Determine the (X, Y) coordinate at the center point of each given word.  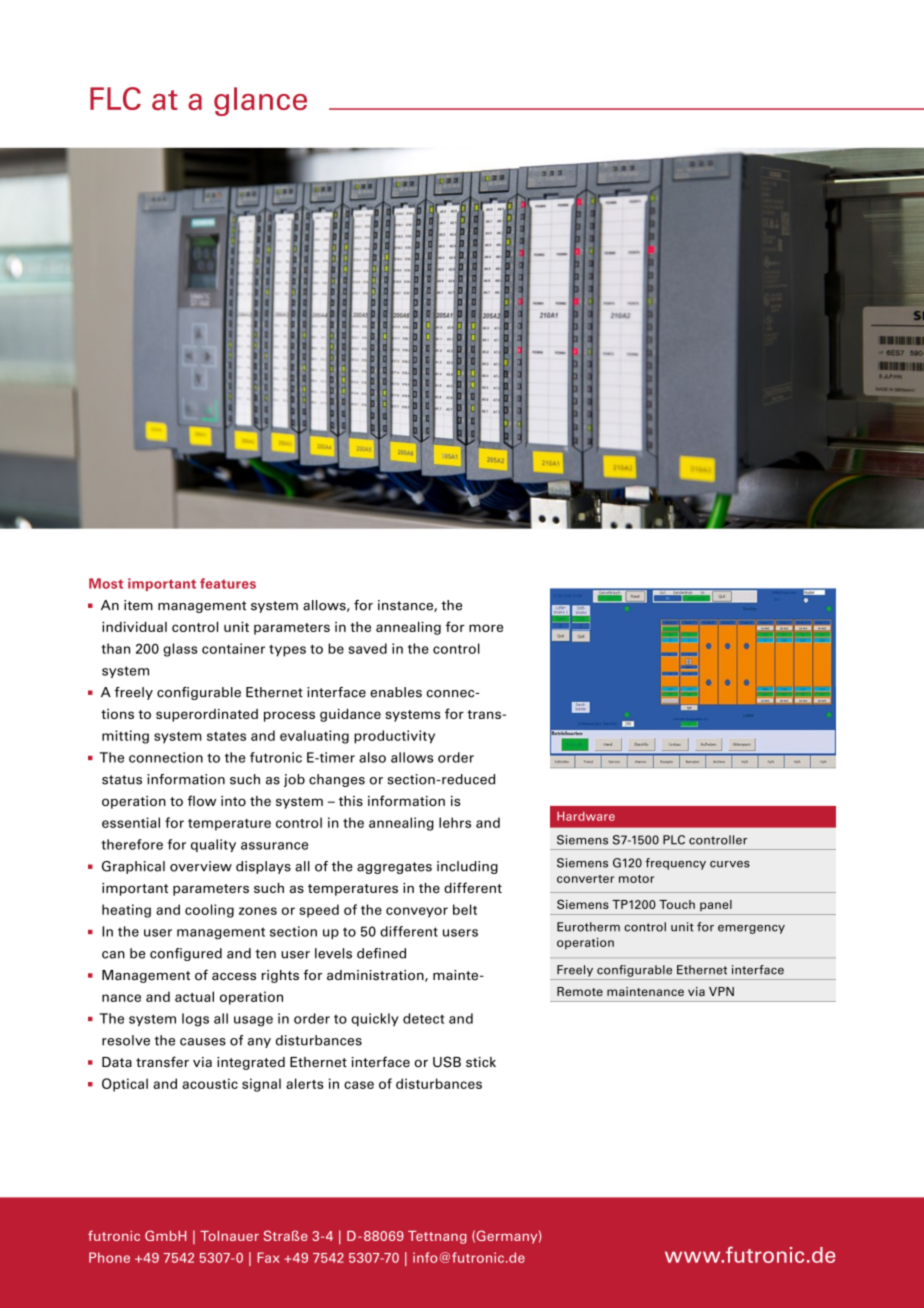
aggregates (394, 868)
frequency (675, 864)
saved (368, 648)
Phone (109, 1257)
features (228, 583)
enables (396, 692)
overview (201, 866)
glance (260, 101)
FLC (115, 98)
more (486, 628)
